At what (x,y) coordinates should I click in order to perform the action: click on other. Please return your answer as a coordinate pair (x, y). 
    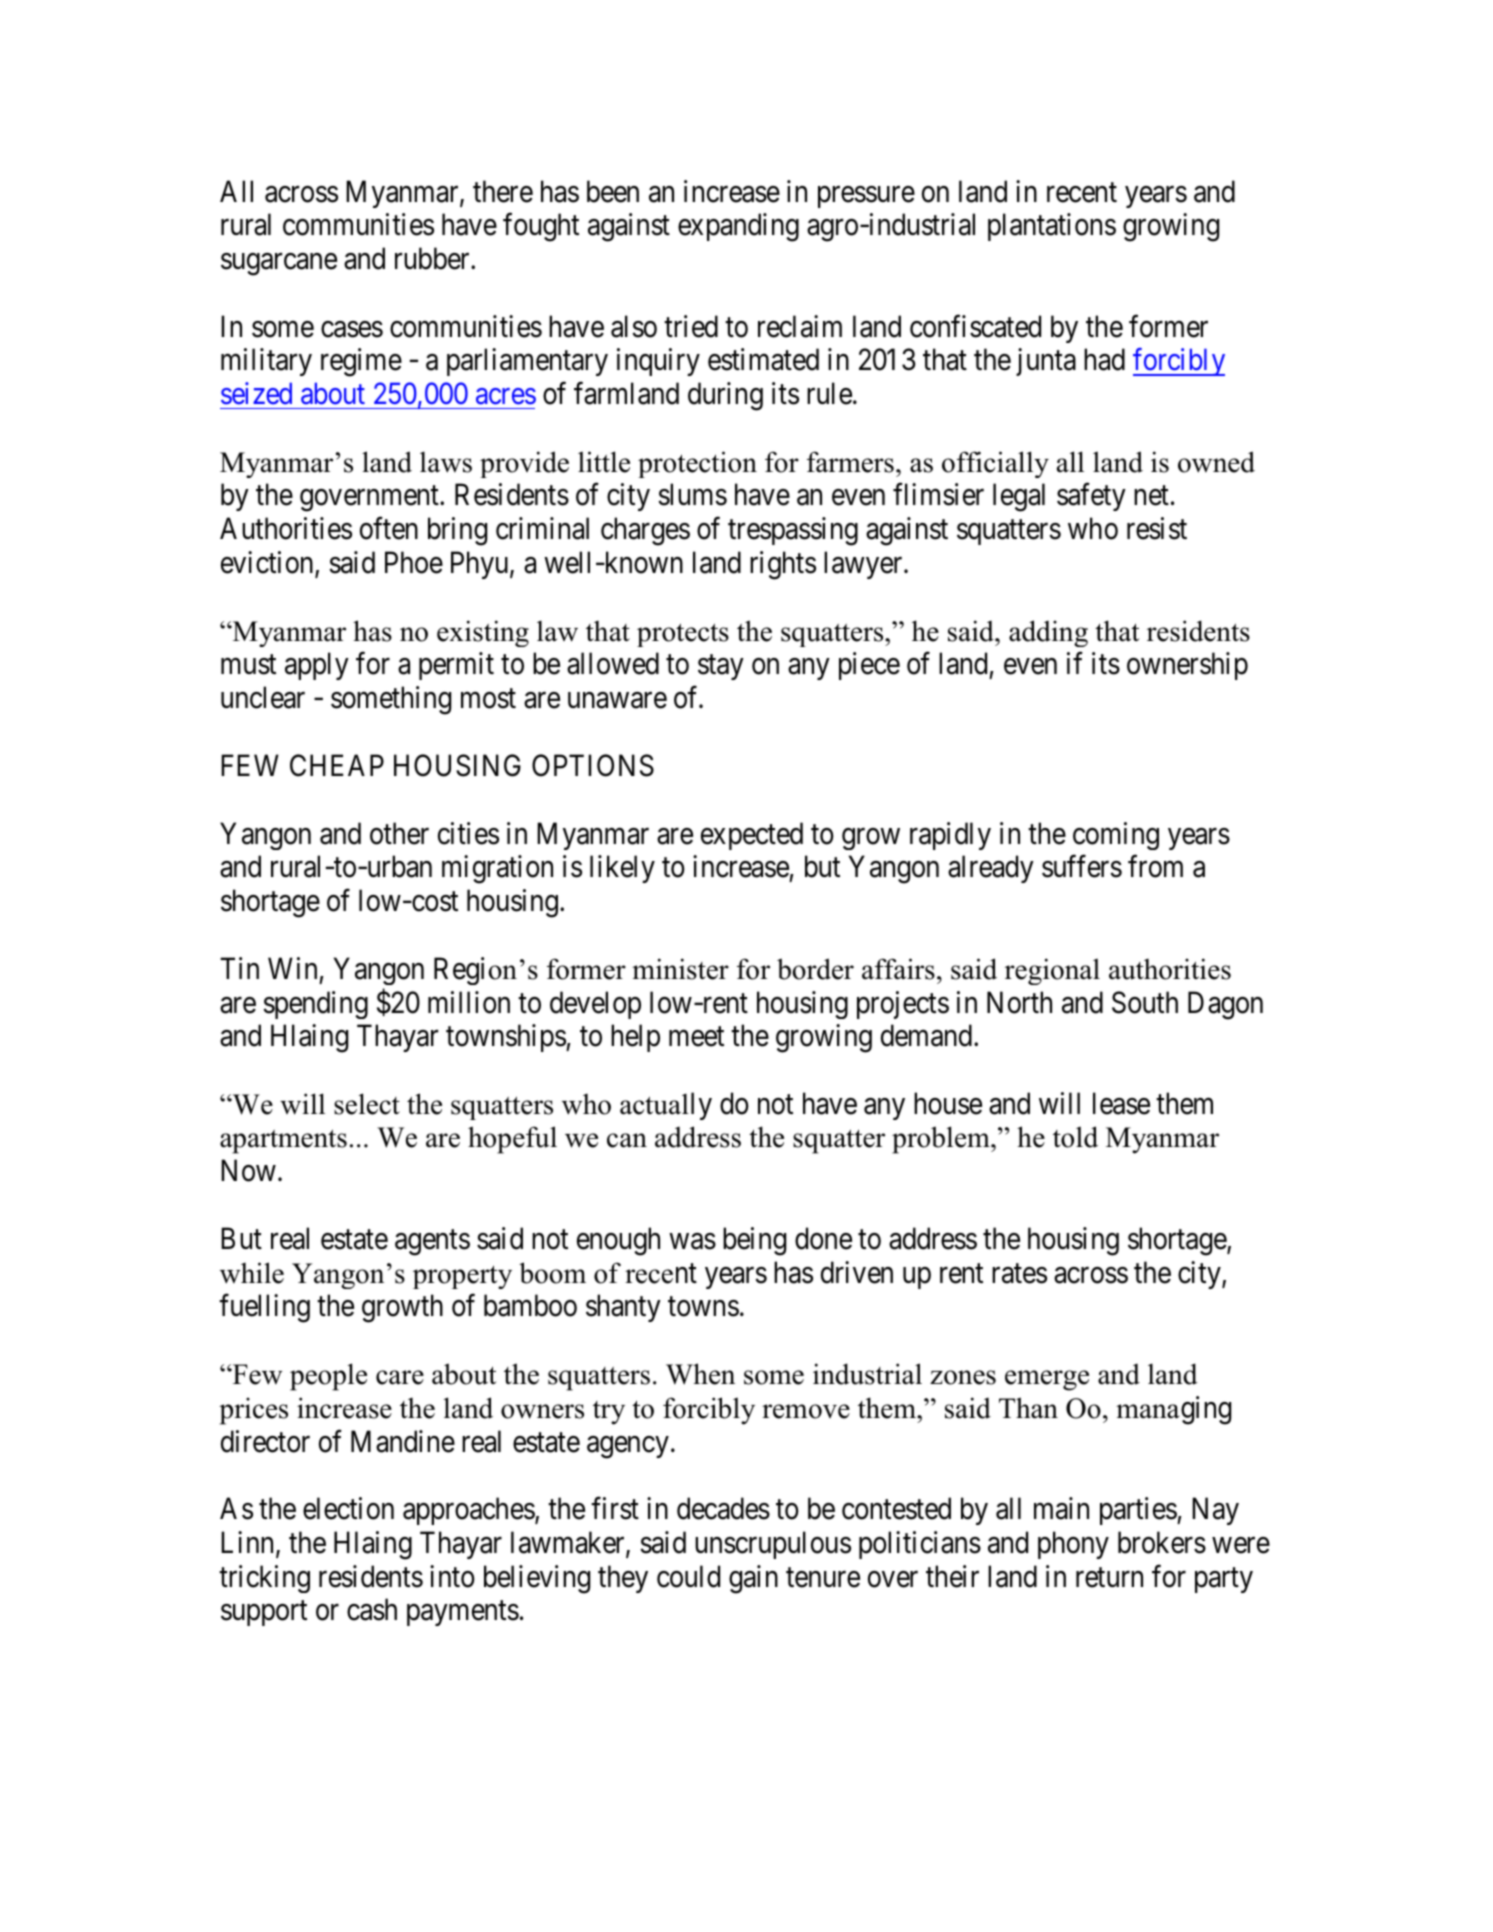
    Looking at the image, I should click on (399, 833).
